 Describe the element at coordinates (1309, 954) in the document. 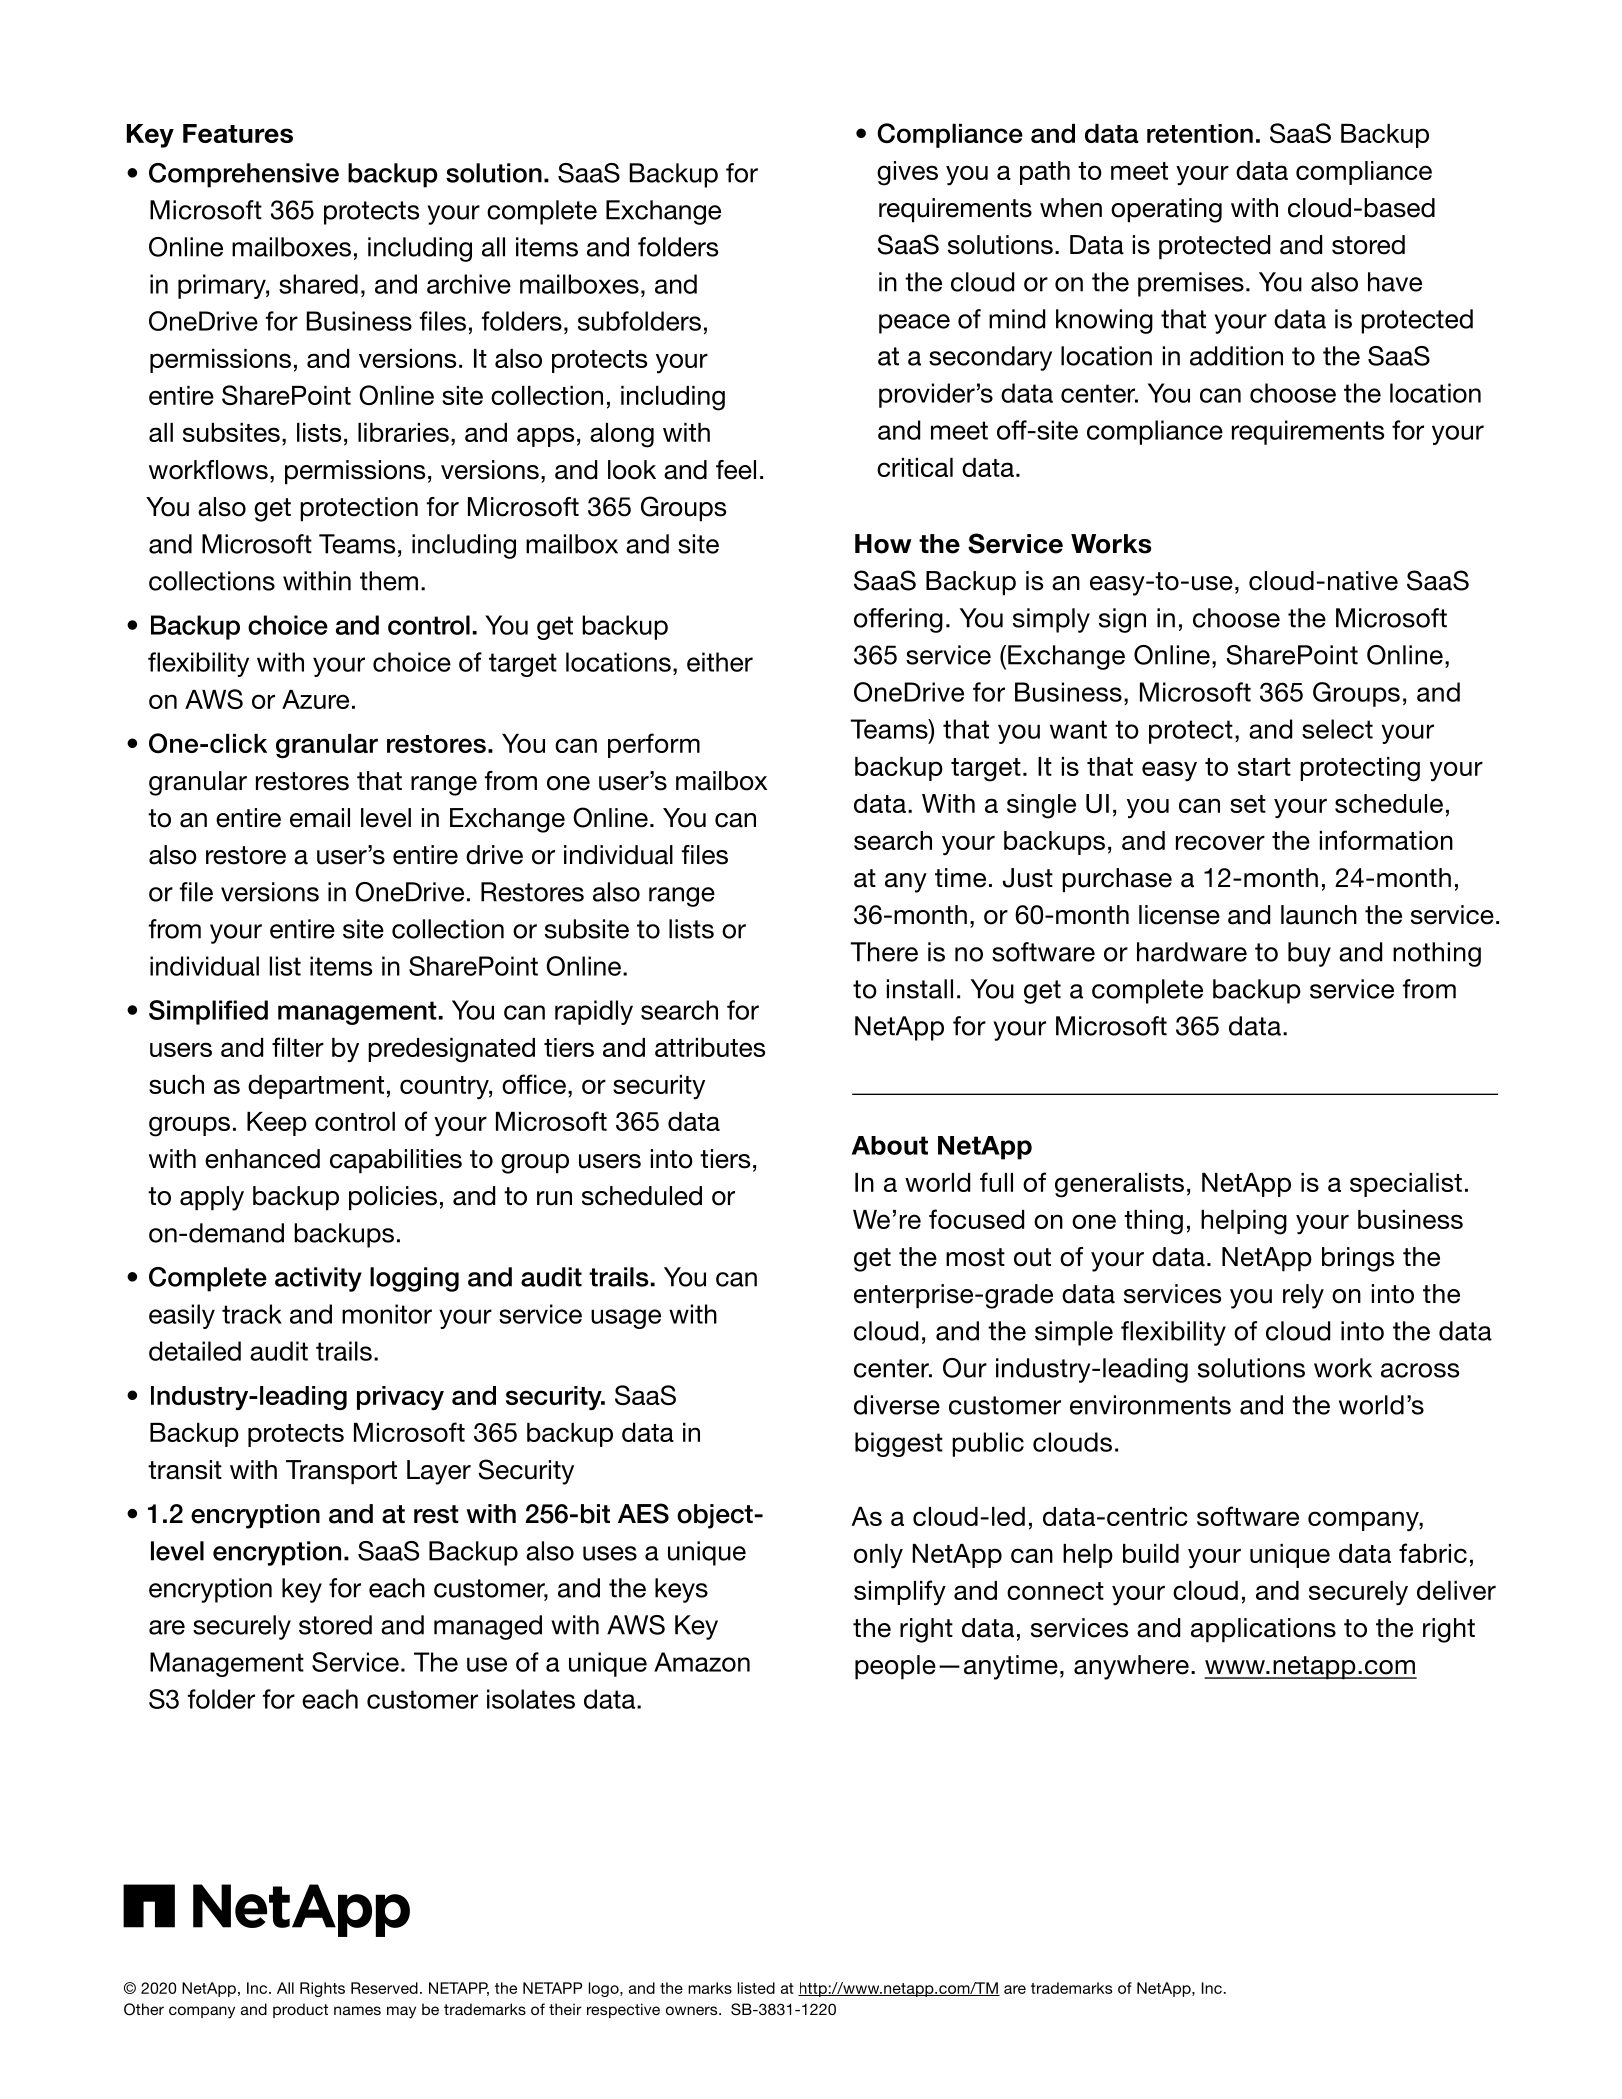

I see `buy` at that location.
